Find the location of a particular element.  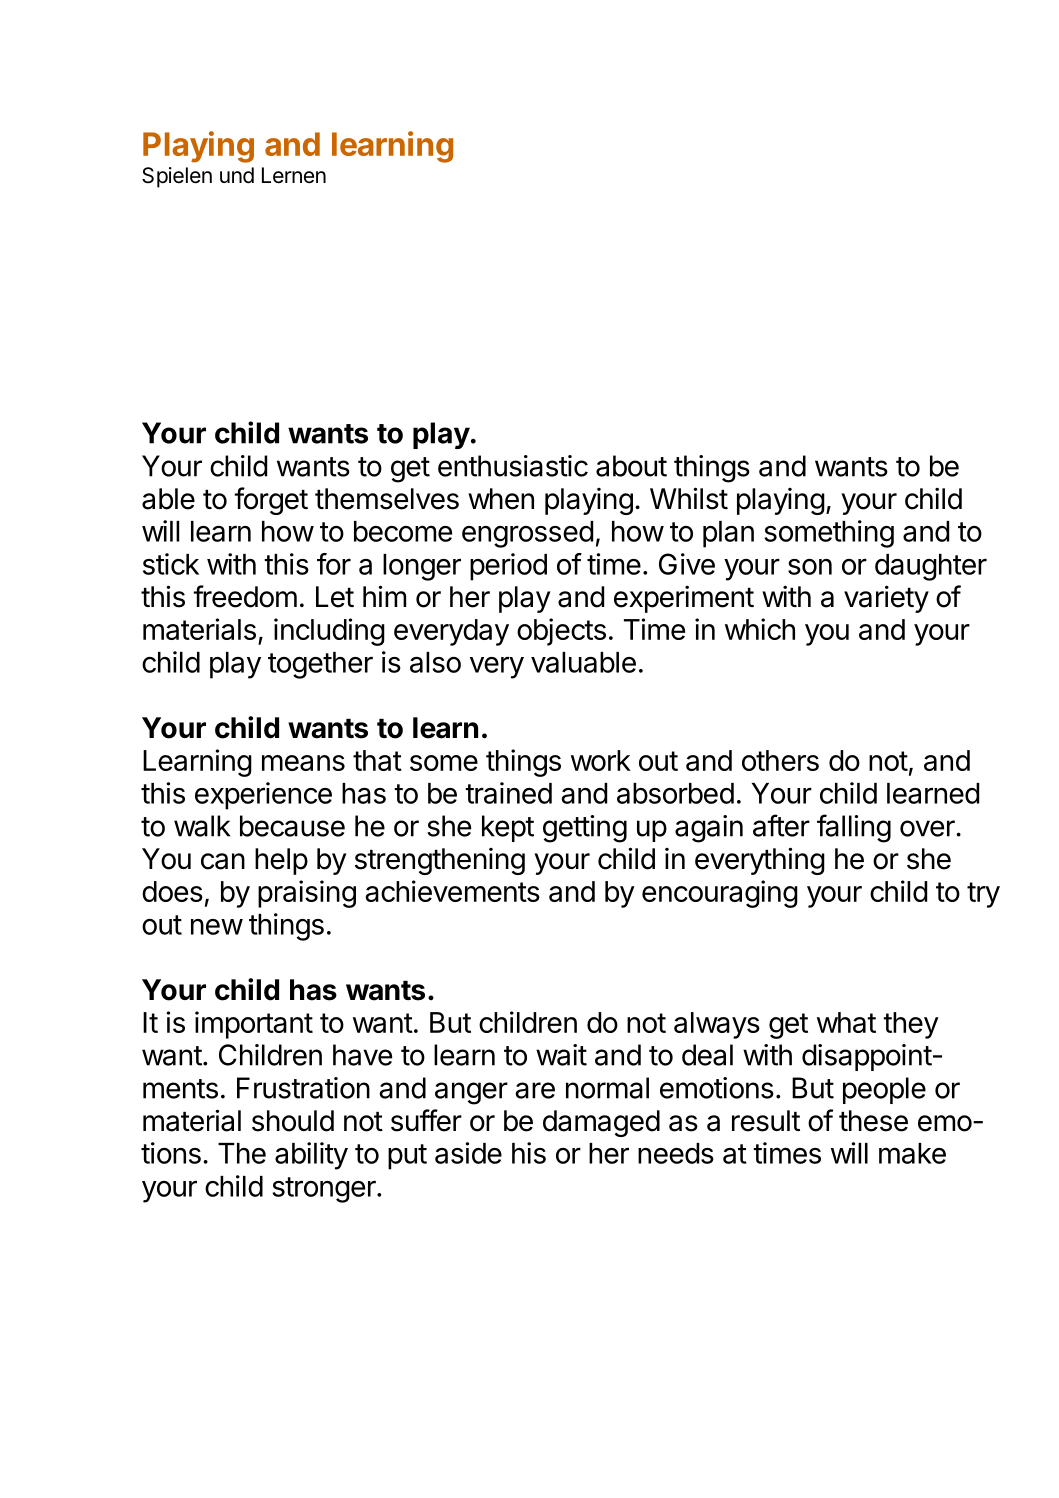

damaged is located at coordinates (601, 1123).
